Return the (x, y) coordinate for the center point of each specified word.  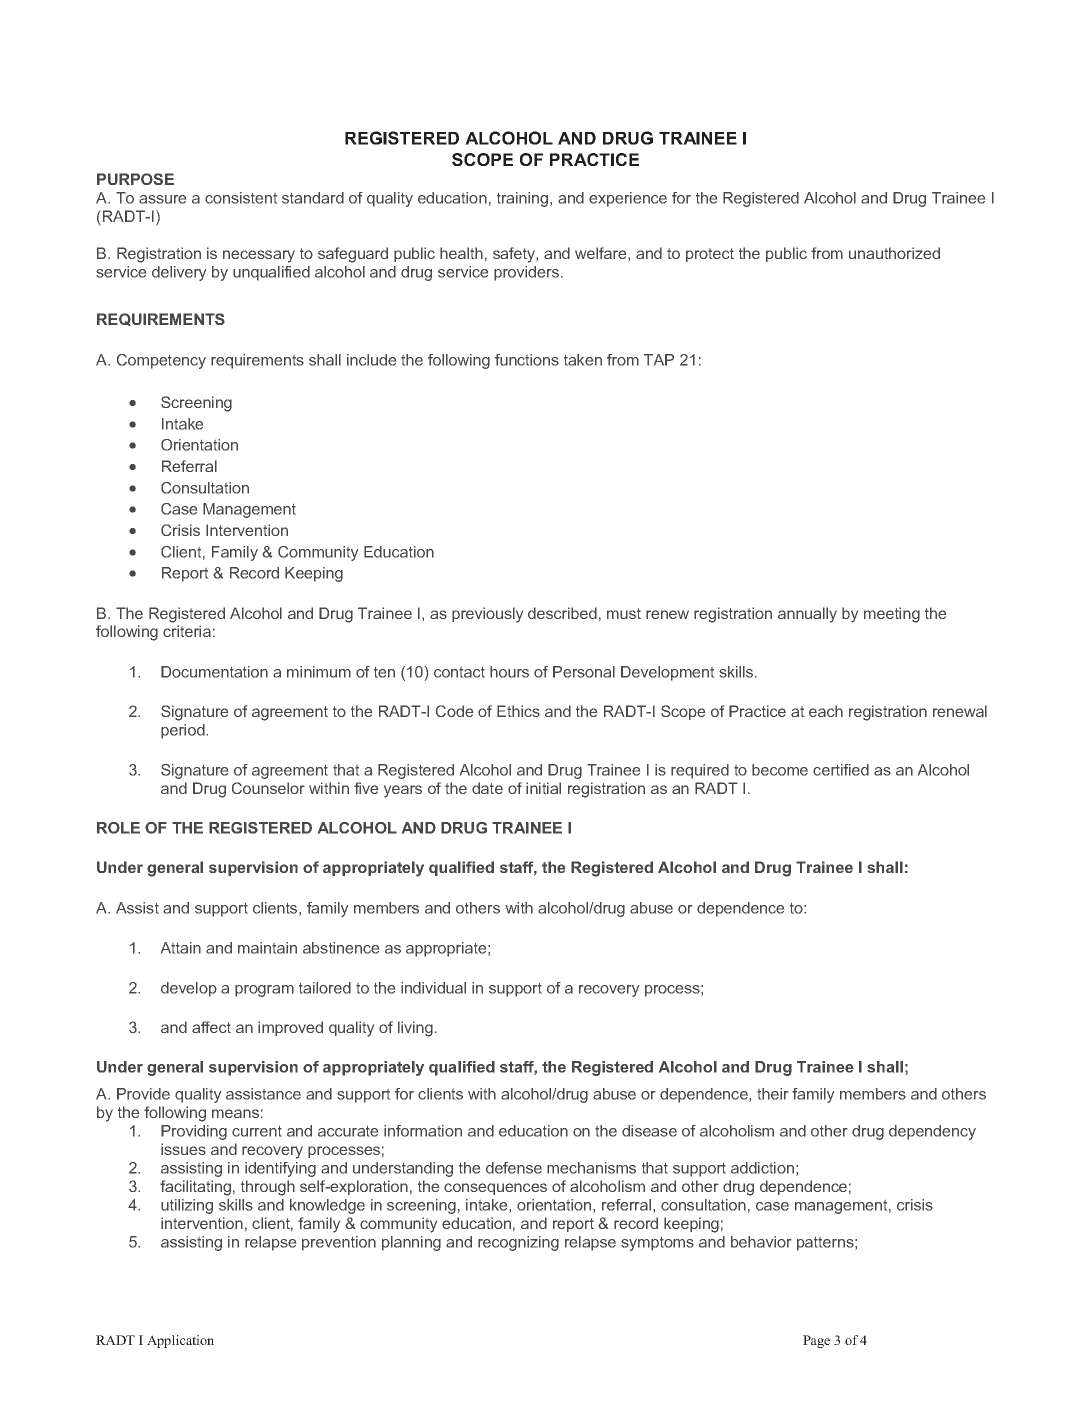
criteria (187, 631)
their (772, 1094)
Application (180, 1341)
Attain (181, 948)
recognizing (518, 1243)
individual (433, 988)
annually (807, 615)
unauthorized (894, 253)
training (524, 199)
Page (816, 1341)
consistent (241, 198)
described (562, 613)
